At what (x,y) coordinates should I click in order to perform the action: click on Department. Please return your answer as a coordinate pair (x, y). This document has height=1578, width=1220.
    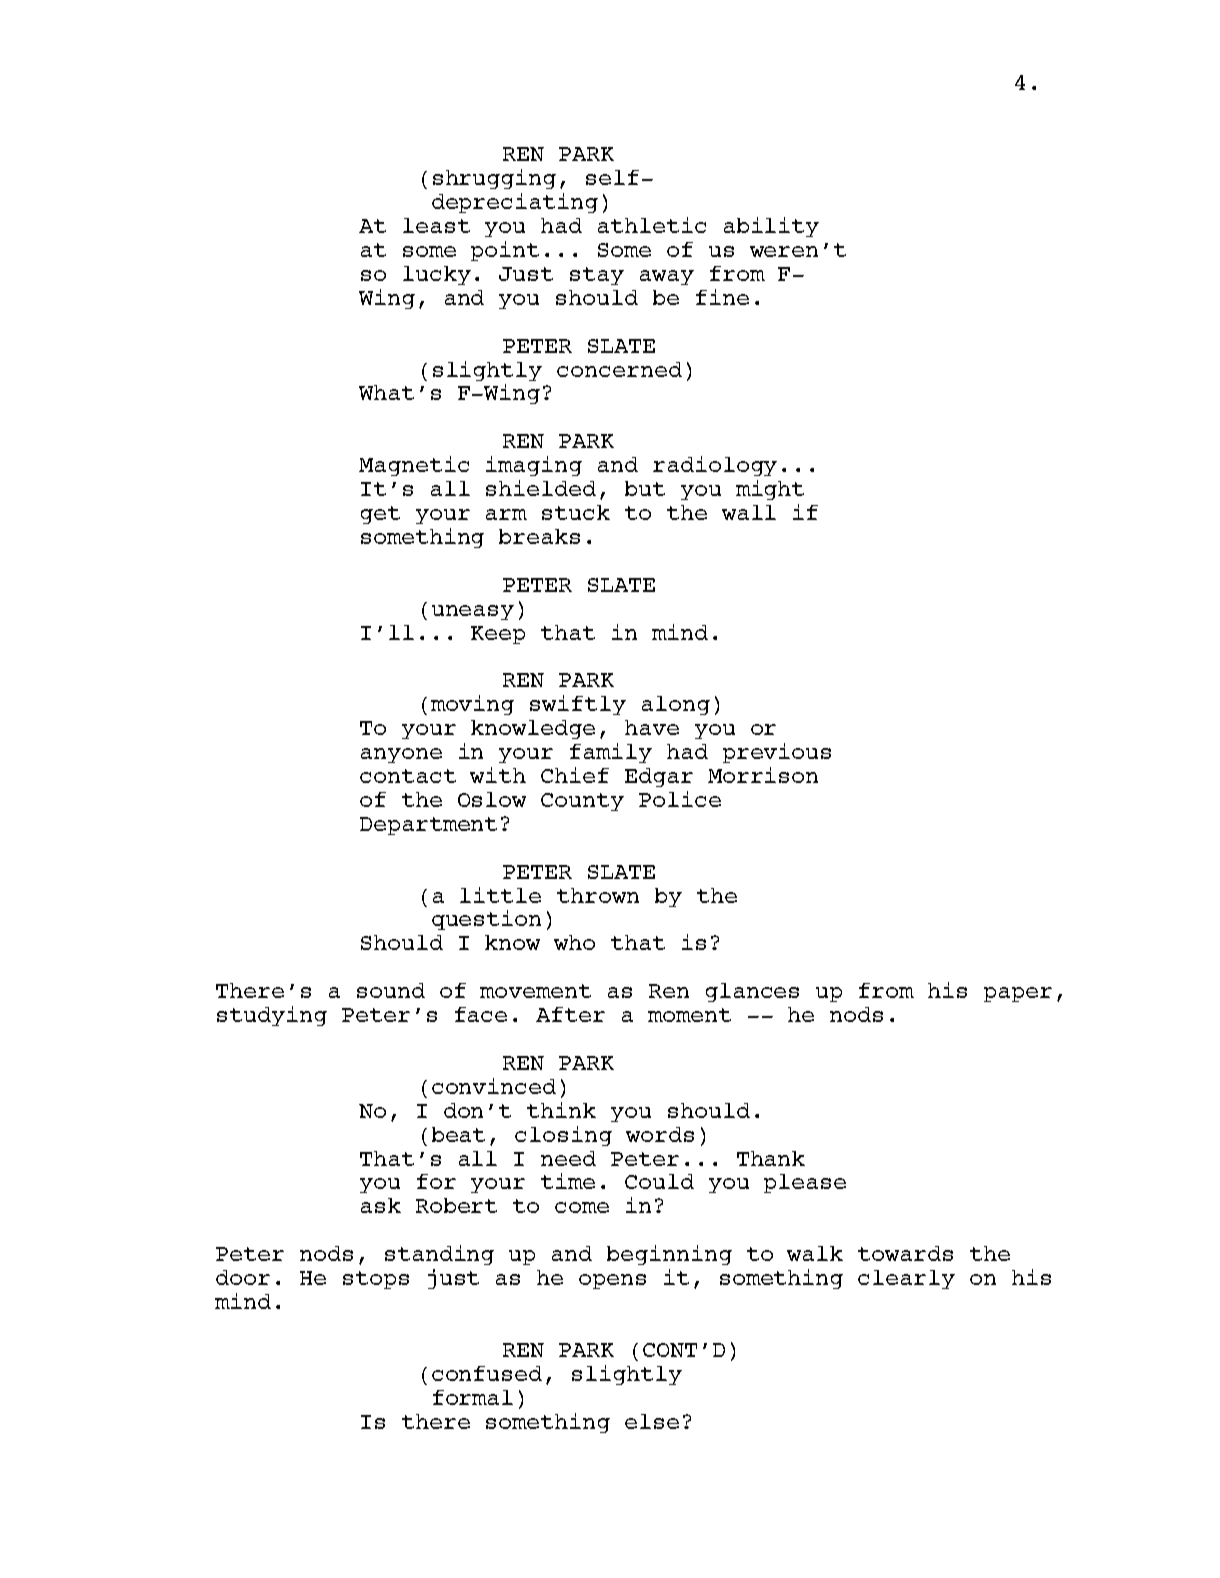
    Looking at the image, I should click on (428, 826).
